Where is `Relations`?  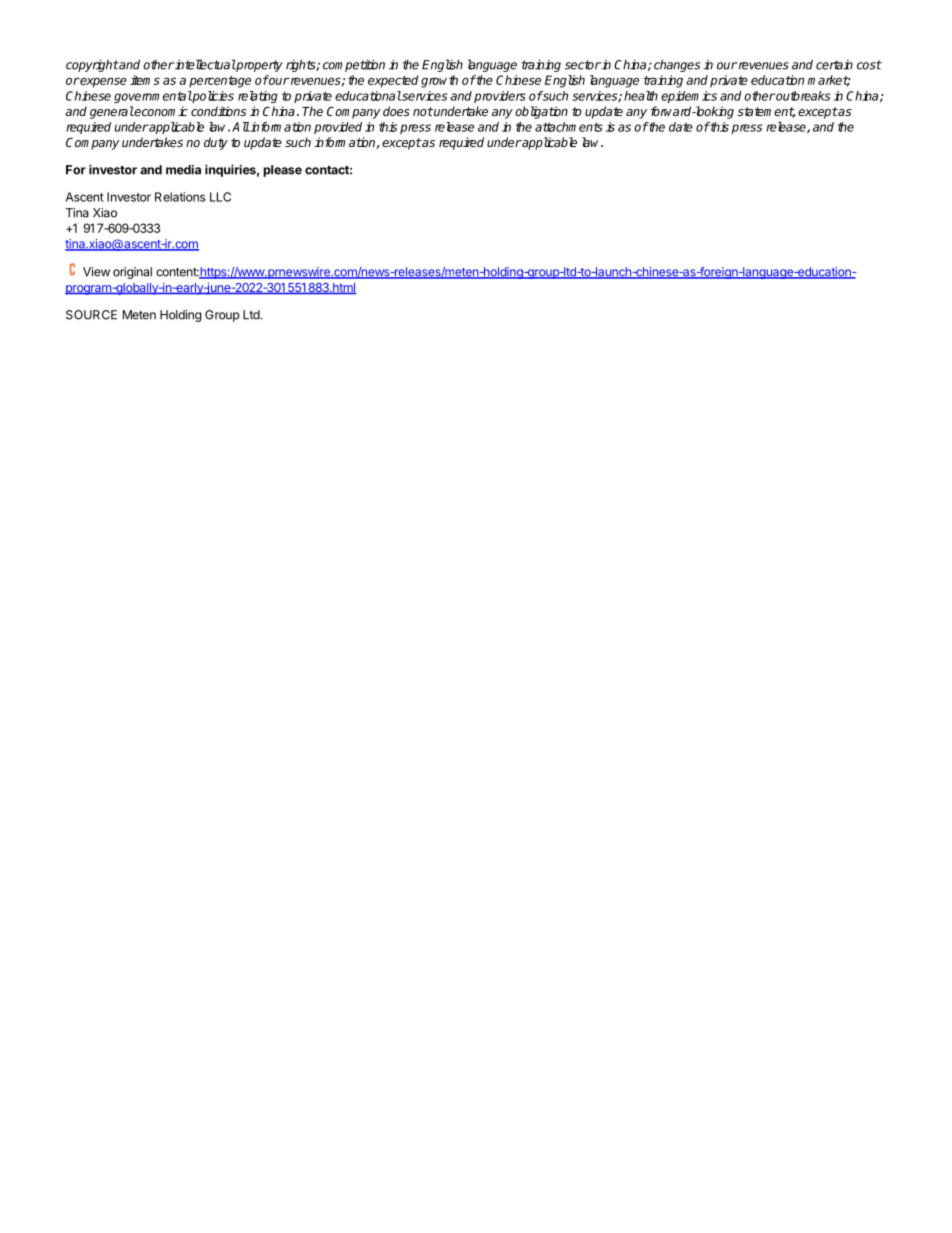
Relations is located at coordinates (180, 197).
